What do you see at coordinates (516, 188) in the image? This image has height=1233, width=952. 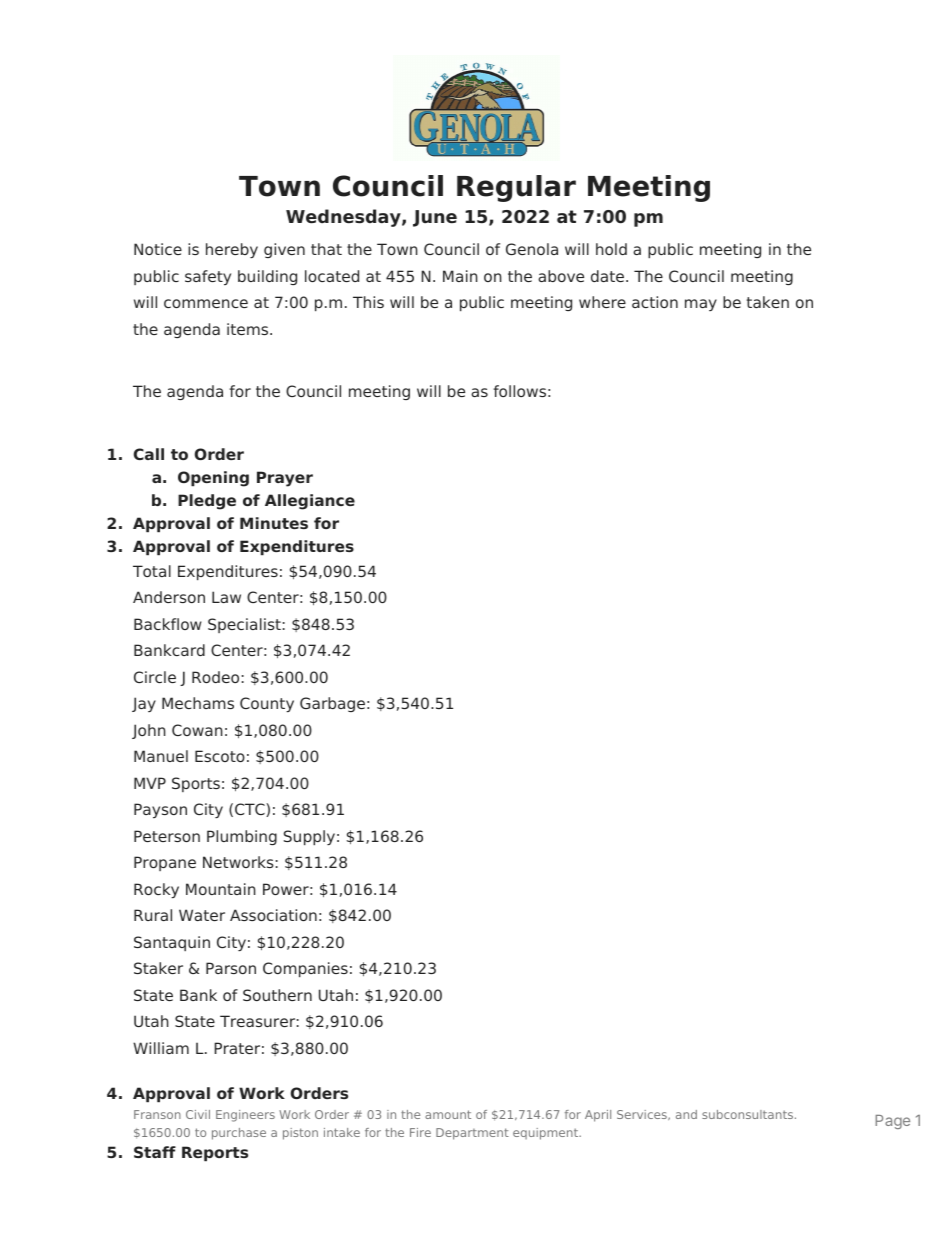 I see `Regular` at bounding box center [516, 188].
